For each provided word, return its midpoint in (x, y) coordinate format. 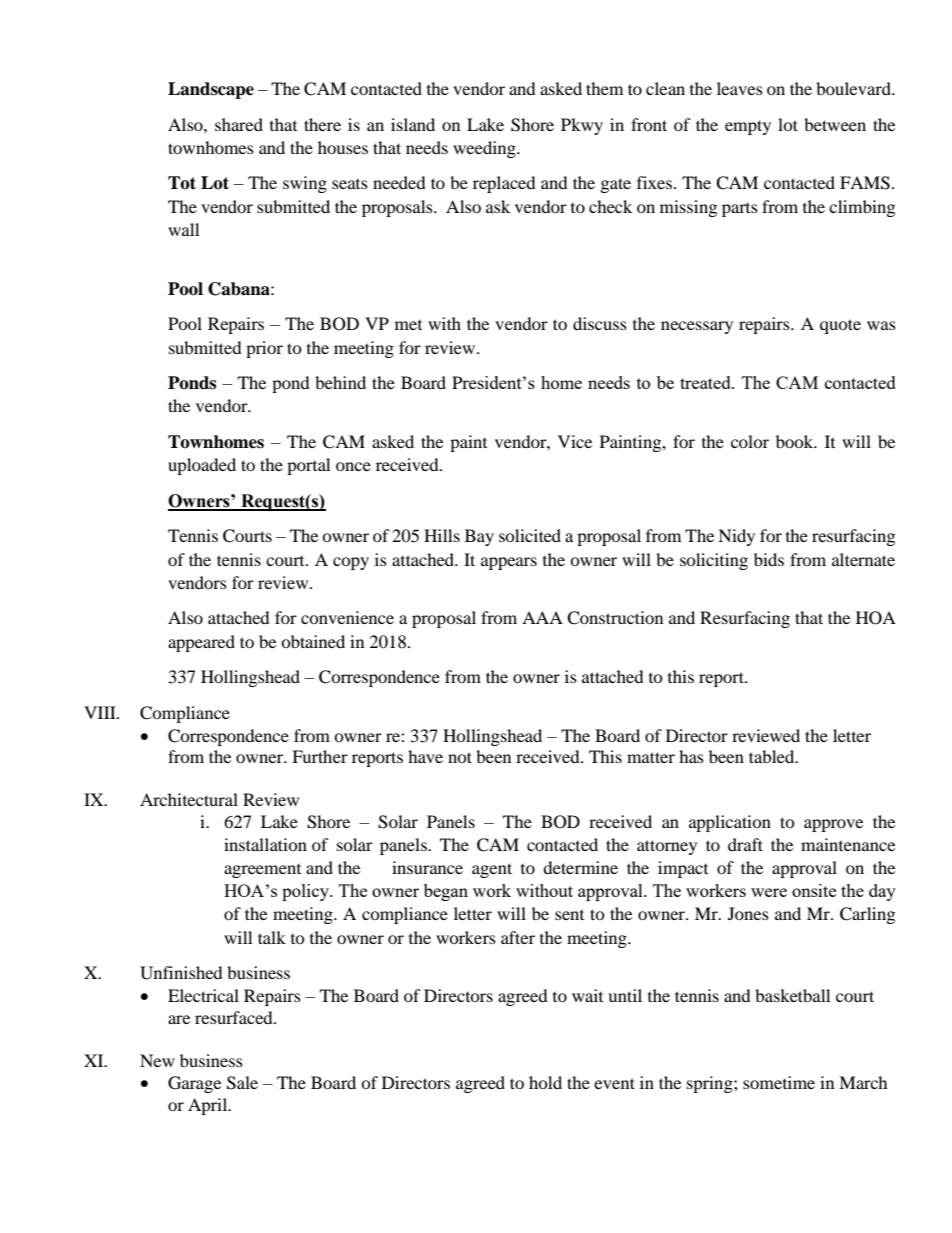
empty (748, 127)
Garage (194, 1084)
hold (545, 1082)
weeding (485, 149)
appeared (201, 643)
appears (509, 563)
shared (239, 124)
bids (769, 559)
